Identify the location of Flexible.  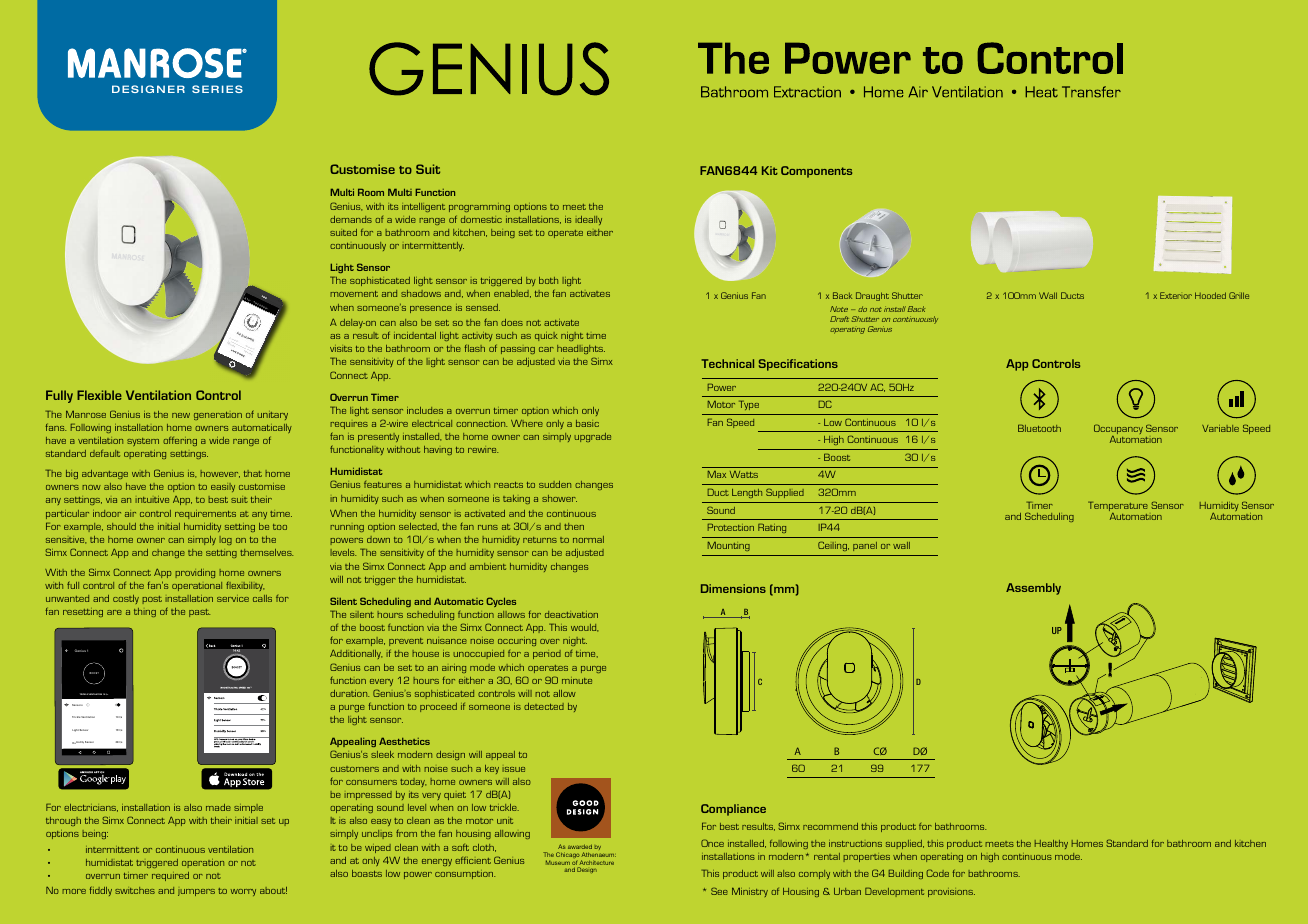
(99, 395).
